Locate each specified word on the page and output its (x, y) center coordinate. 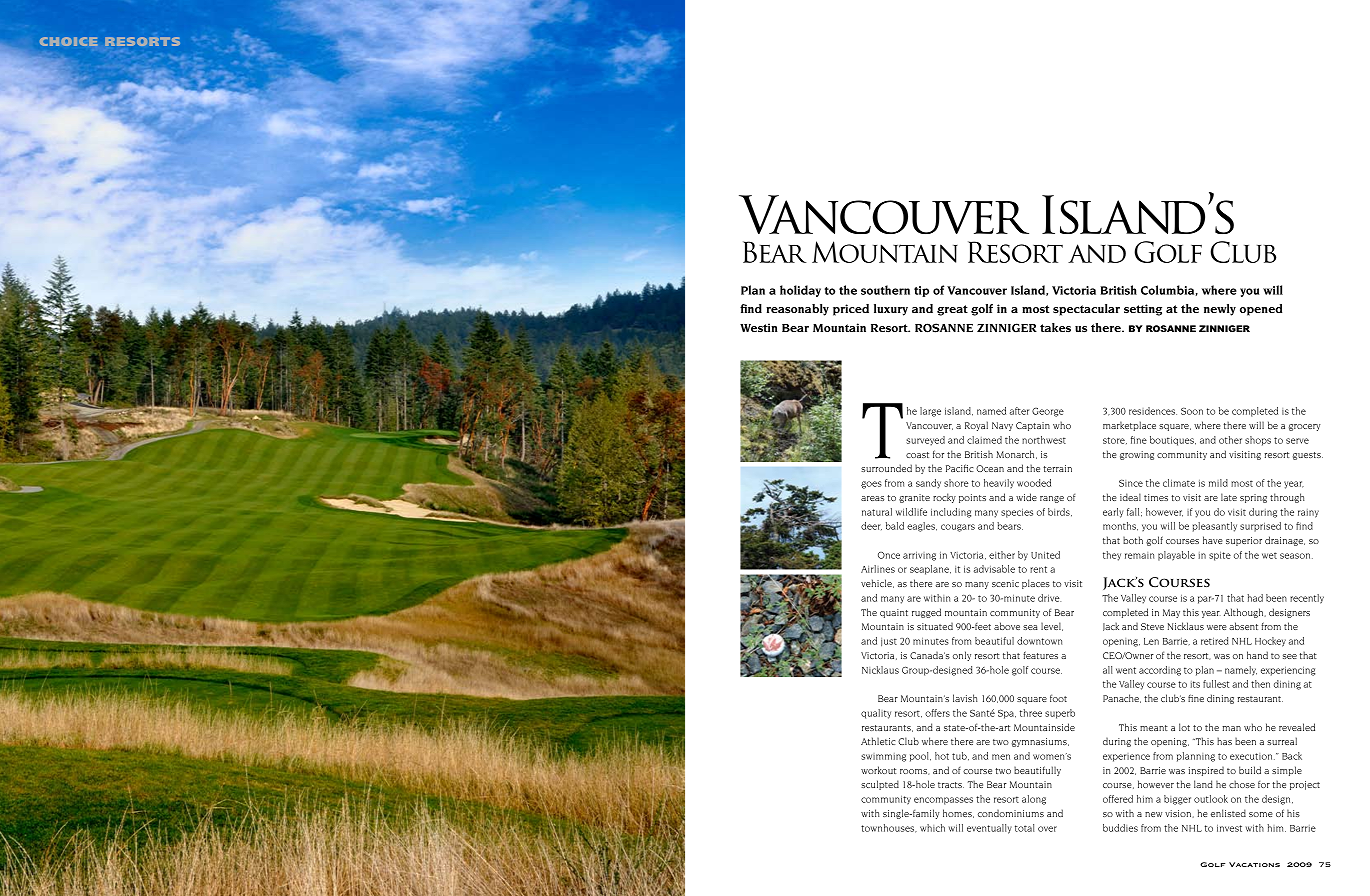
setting (1143, 310)
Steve (1152, 626)
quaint (894, 613)
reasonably (797, 310)
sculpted (880, 785)
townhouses (889, 828)
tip (921, 291)
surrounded (886, 468)
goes (871, 485)
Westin (759, 327)
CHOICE (69, 41)
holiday (800, 291)
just (889, 642)
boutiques (1173, 441)
